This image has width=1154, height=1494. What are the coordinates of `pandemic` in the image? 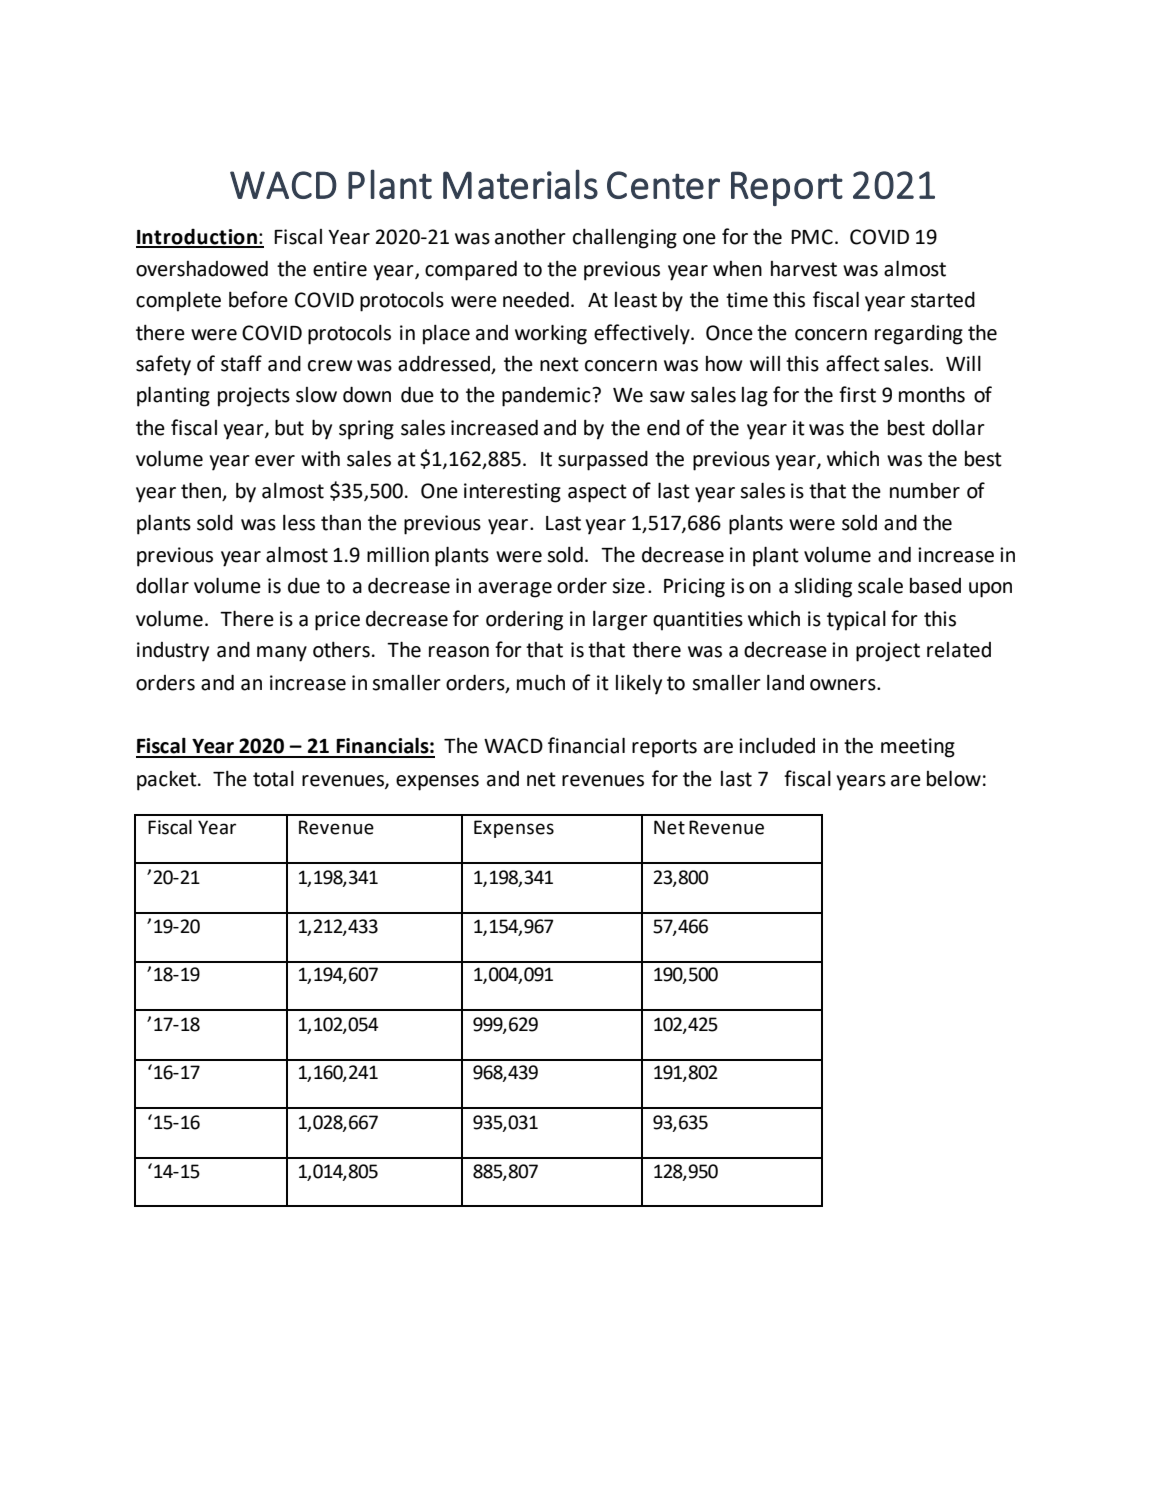 It's located at (547, 397).
